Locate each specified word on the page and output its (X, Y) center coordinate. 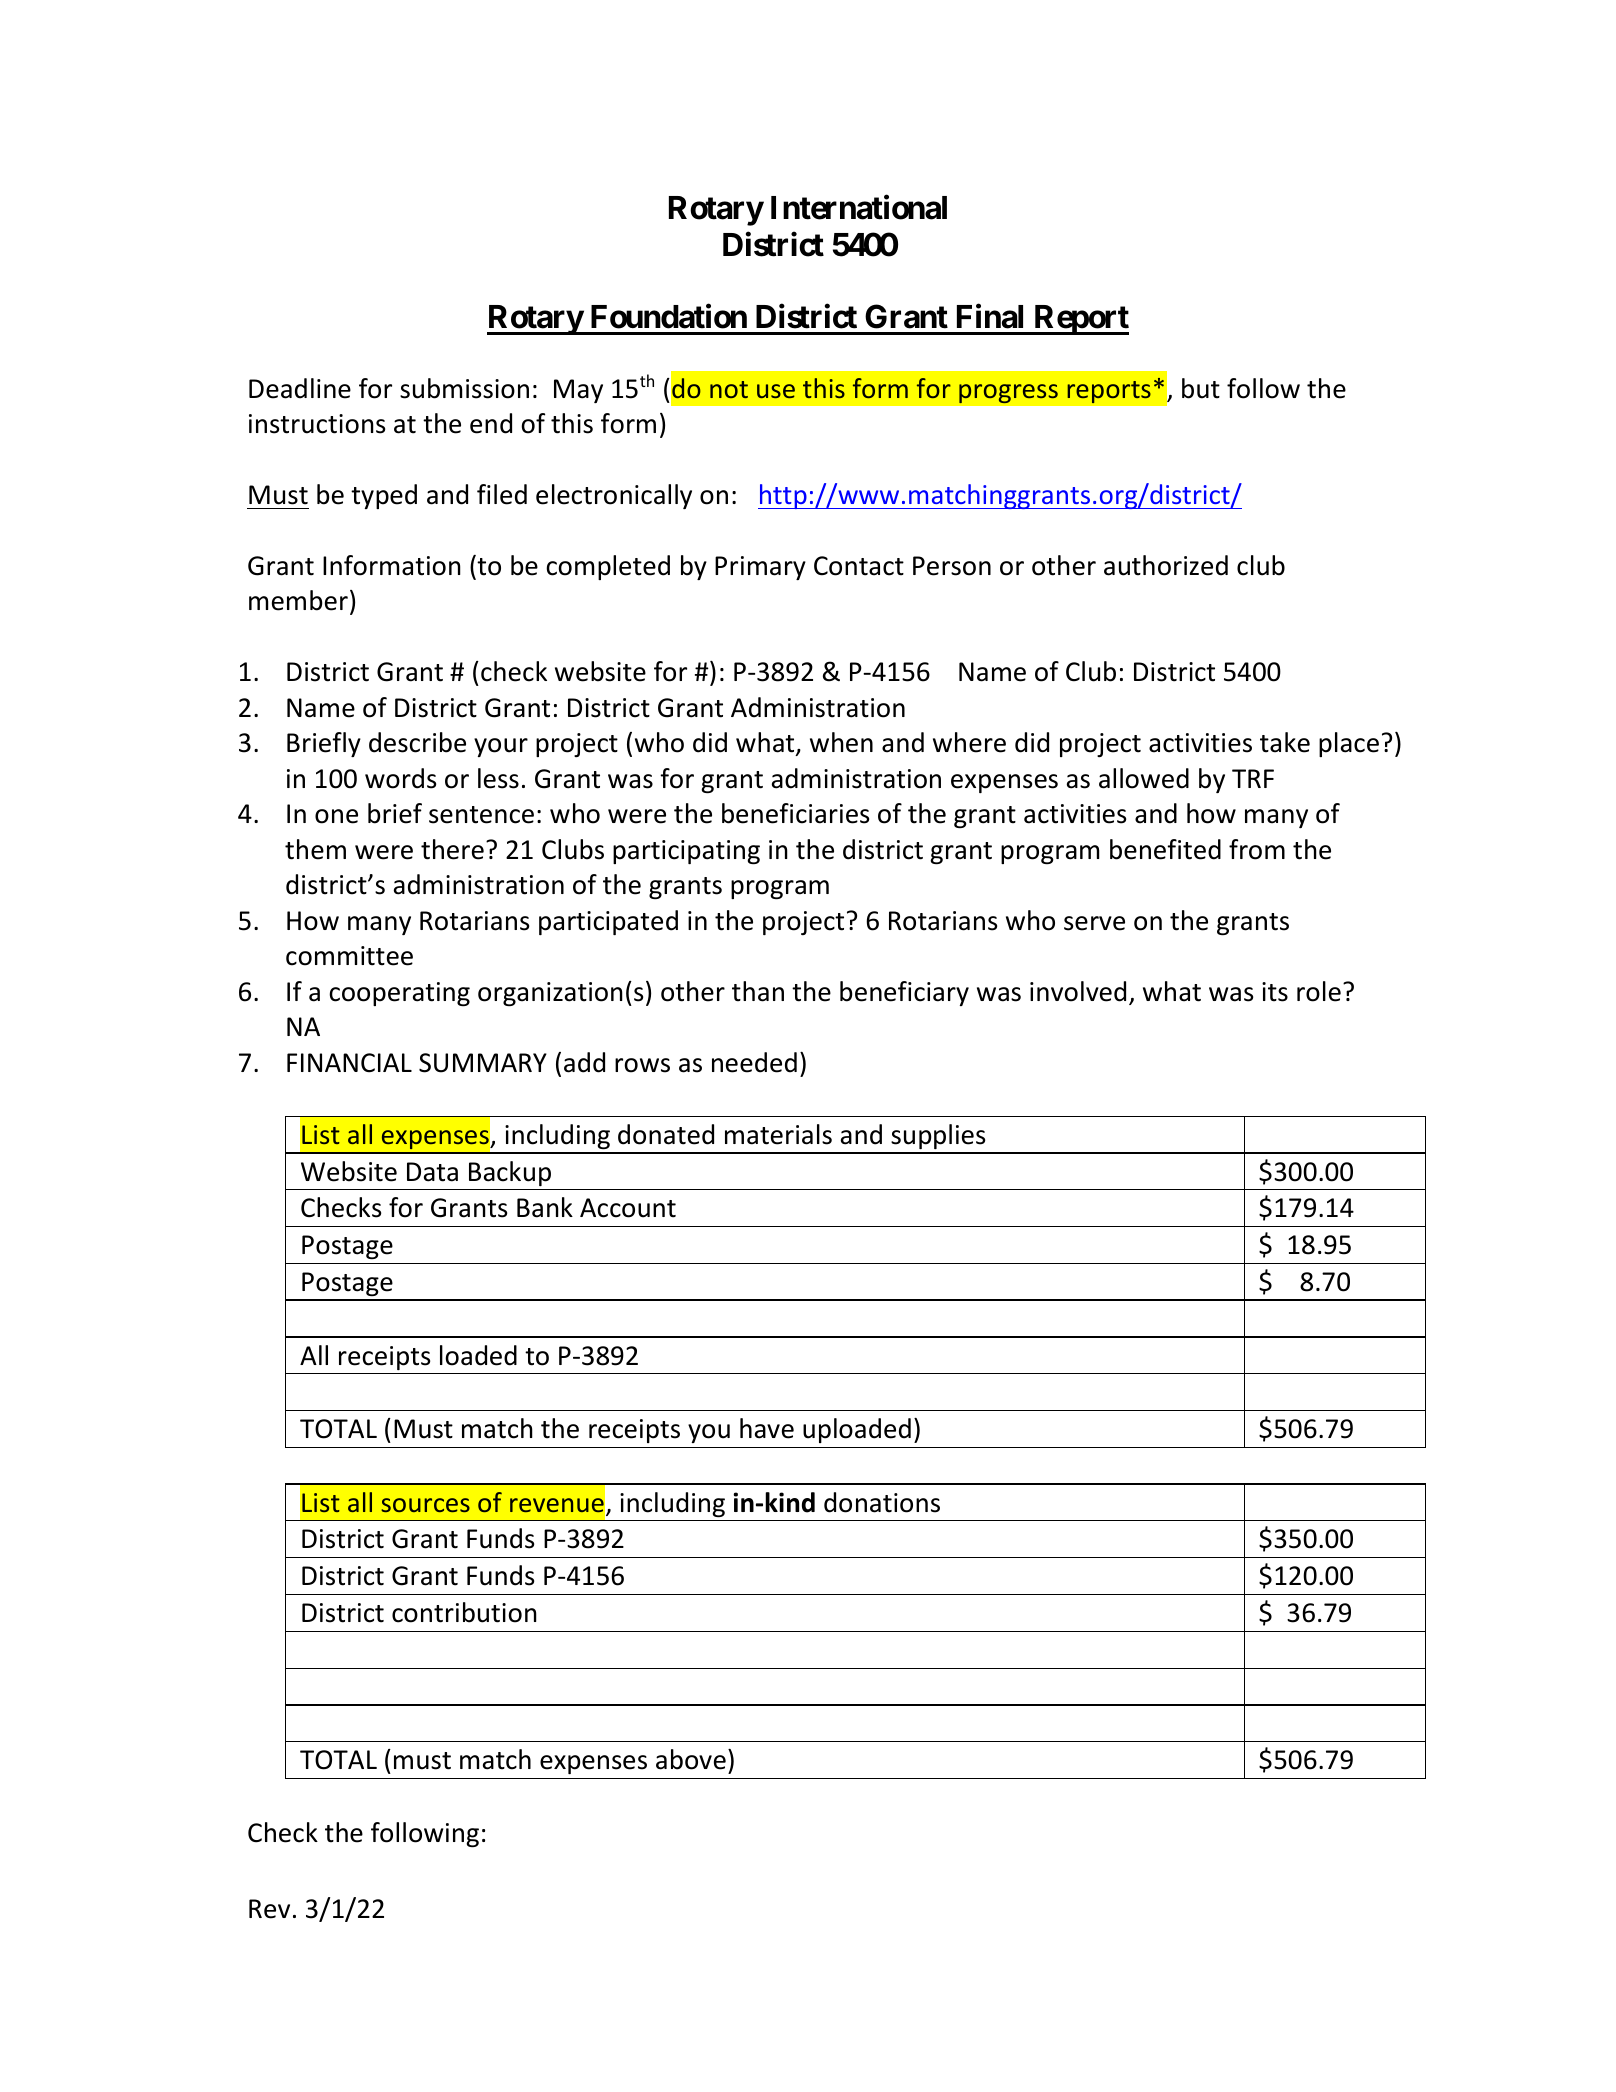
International (859, 207)
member (298, 600)
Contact (859, 566)
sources (425, 1505)
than (758, 991)
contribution (464, 1612)
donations (882, 1502)
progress (1008, 394)
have (767, 1428)
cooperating (399, 994)
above (691, 1759)
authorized (1166, 565)
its (1275, 992)
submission (464, 388)
